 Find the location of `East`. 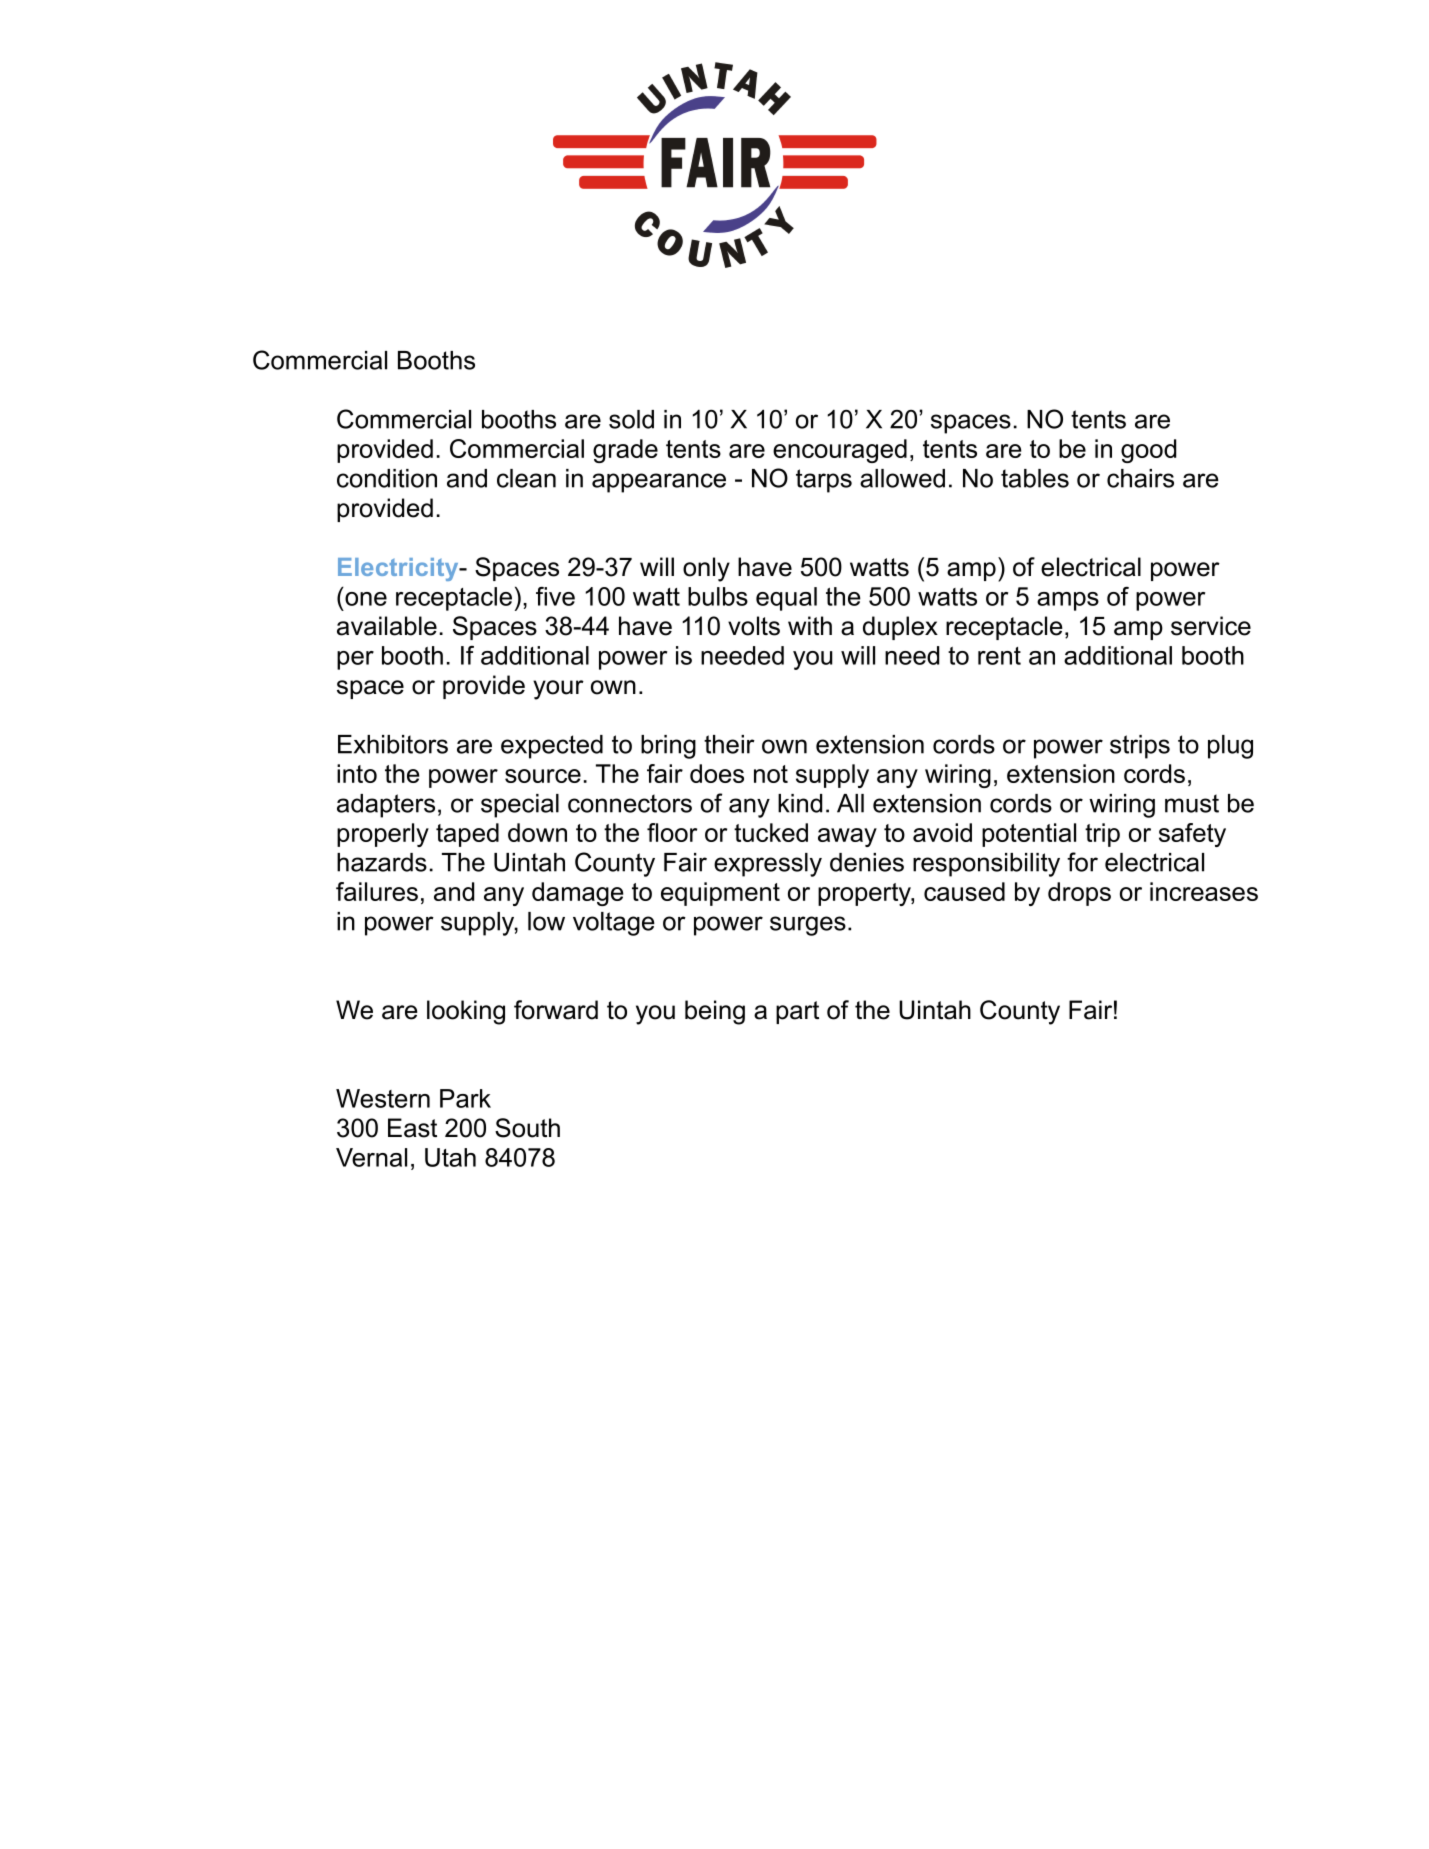

East is located at coordinates (412, 1128).
